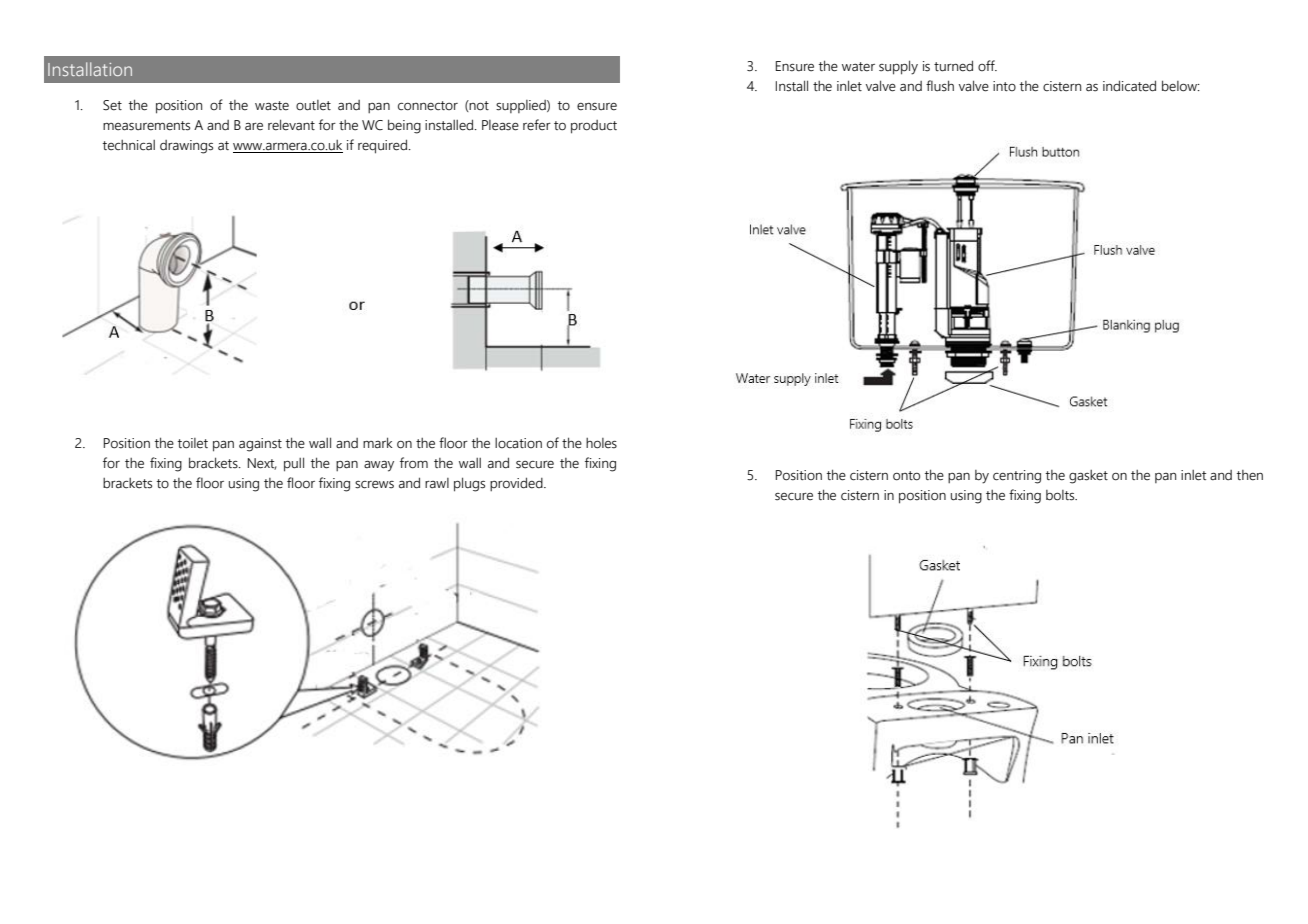  What do you see at coordinates (1180, 86) in the page?
I see `below` at bounding box center [1180, 86].
